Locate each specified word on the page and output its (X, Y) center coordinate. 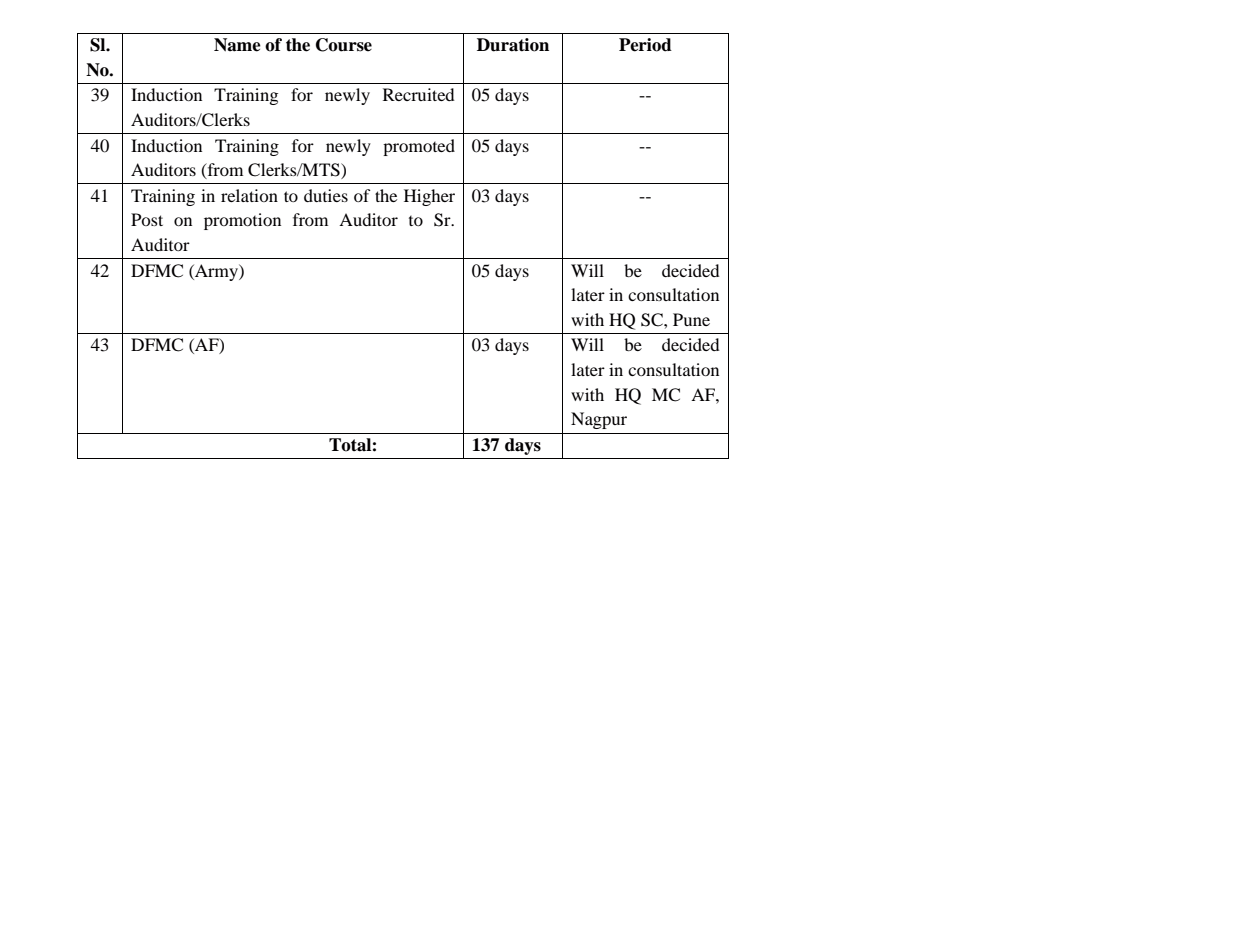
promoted (419, 147)
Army (216, 272)
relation (249, 195)
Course (344, 45)
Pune (691, 319)
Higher (429, 197)
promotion (242, 221)
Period (645, 45)
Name (237, 45)
